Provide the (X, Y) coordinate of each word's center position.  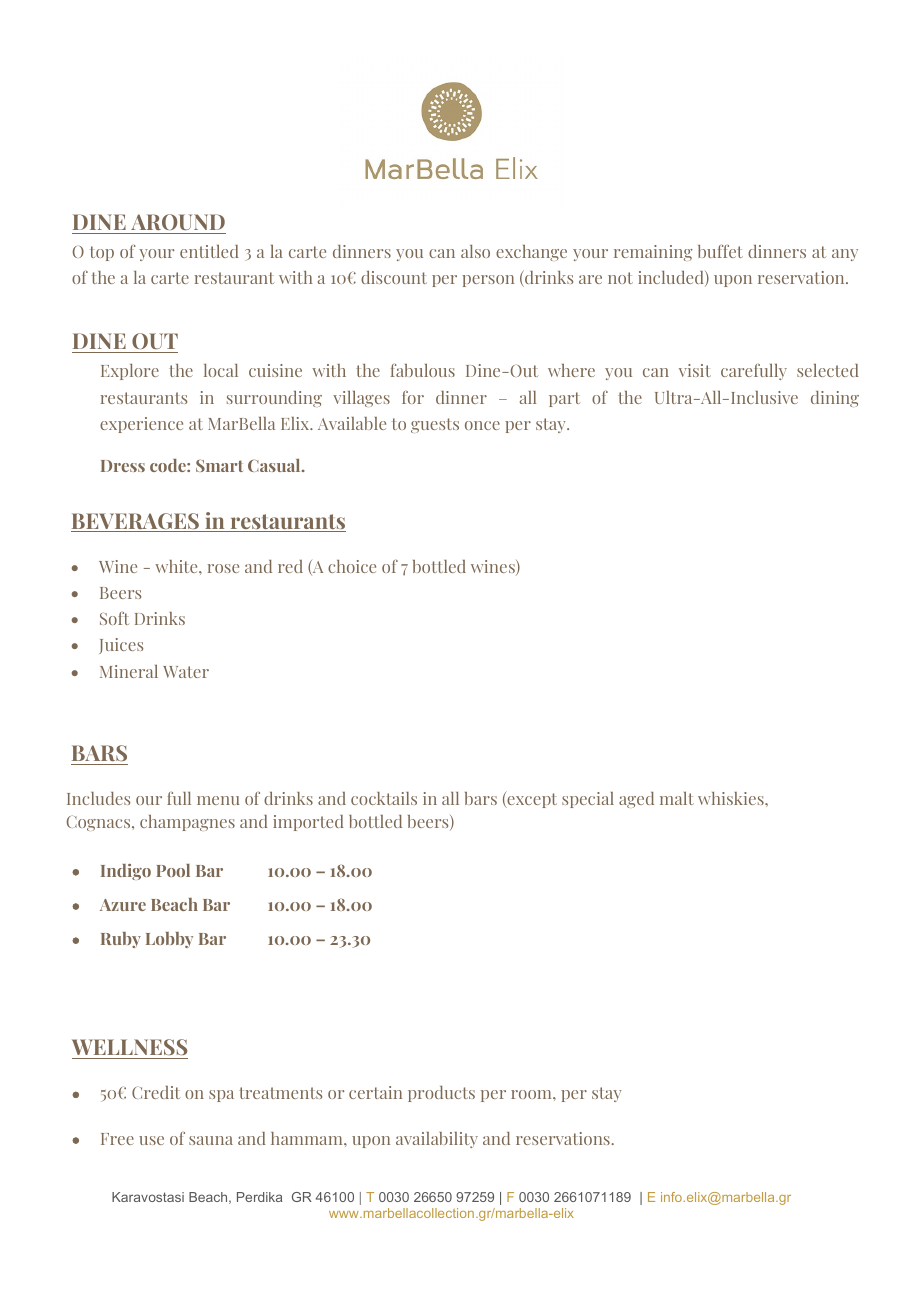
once (482, 425)
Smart (219, 465)
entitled (209, 251)
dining (835, 399)
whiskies (732, 798)
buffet (720, 251)
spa (221, 1096)
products (441, 1094)
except (531, 799)
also (475, 251)
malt (677, 798)
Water (186, 672)
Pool (173, 870)
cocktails (384, 798)
